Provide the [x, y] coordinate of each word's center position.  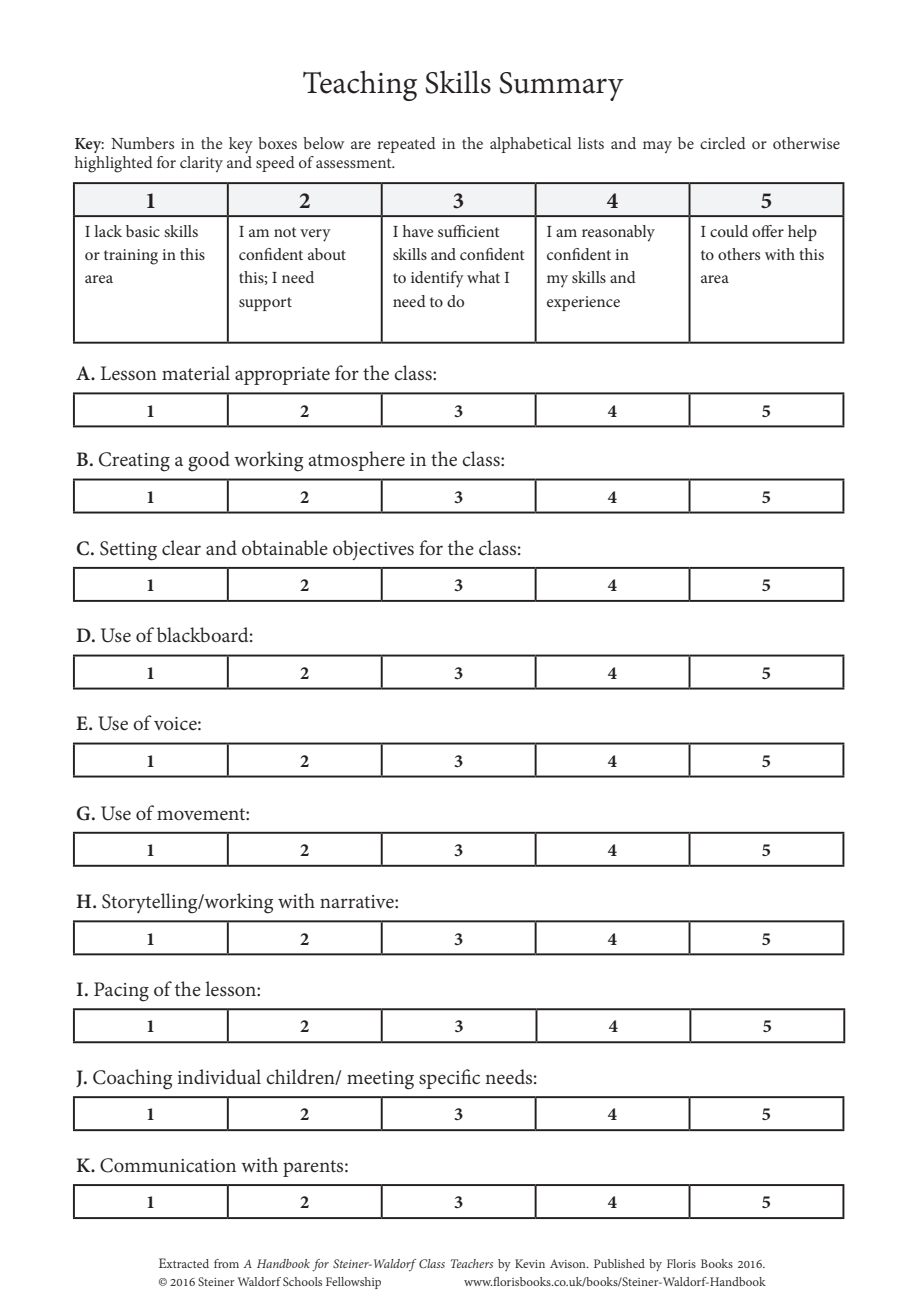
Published [619, 1263]
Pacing [121, 992]
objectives [373, 550]
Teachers [472, 1263]
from [226, 1263]
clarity [201, 164]
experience [583, 303]
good [209, 461]
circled [723, 143]
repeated [406, 145]
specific [449, 1079]
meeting [380, 1080]
